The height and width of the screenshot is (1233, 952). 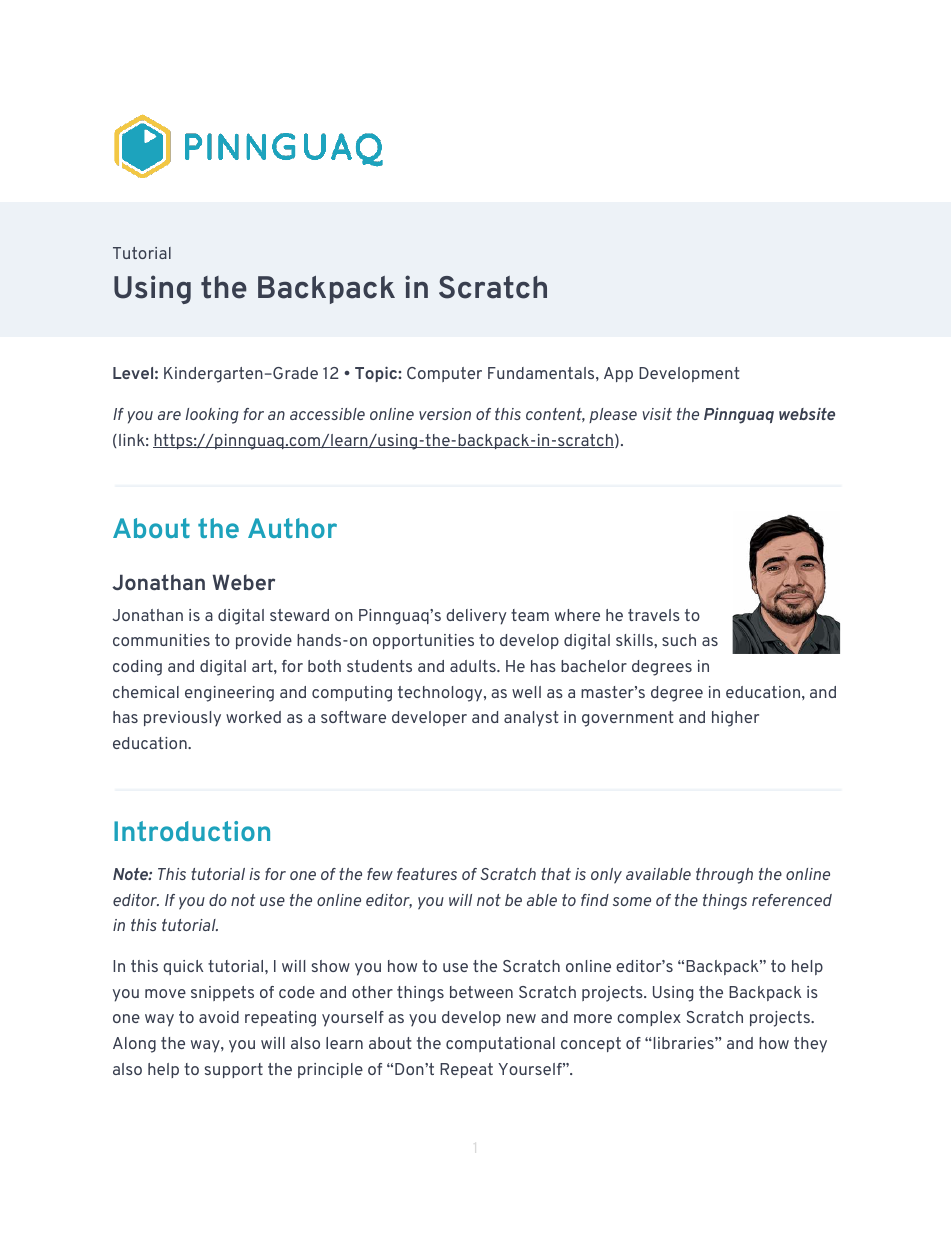 I want to click on version, so click(x=445, y=414).
